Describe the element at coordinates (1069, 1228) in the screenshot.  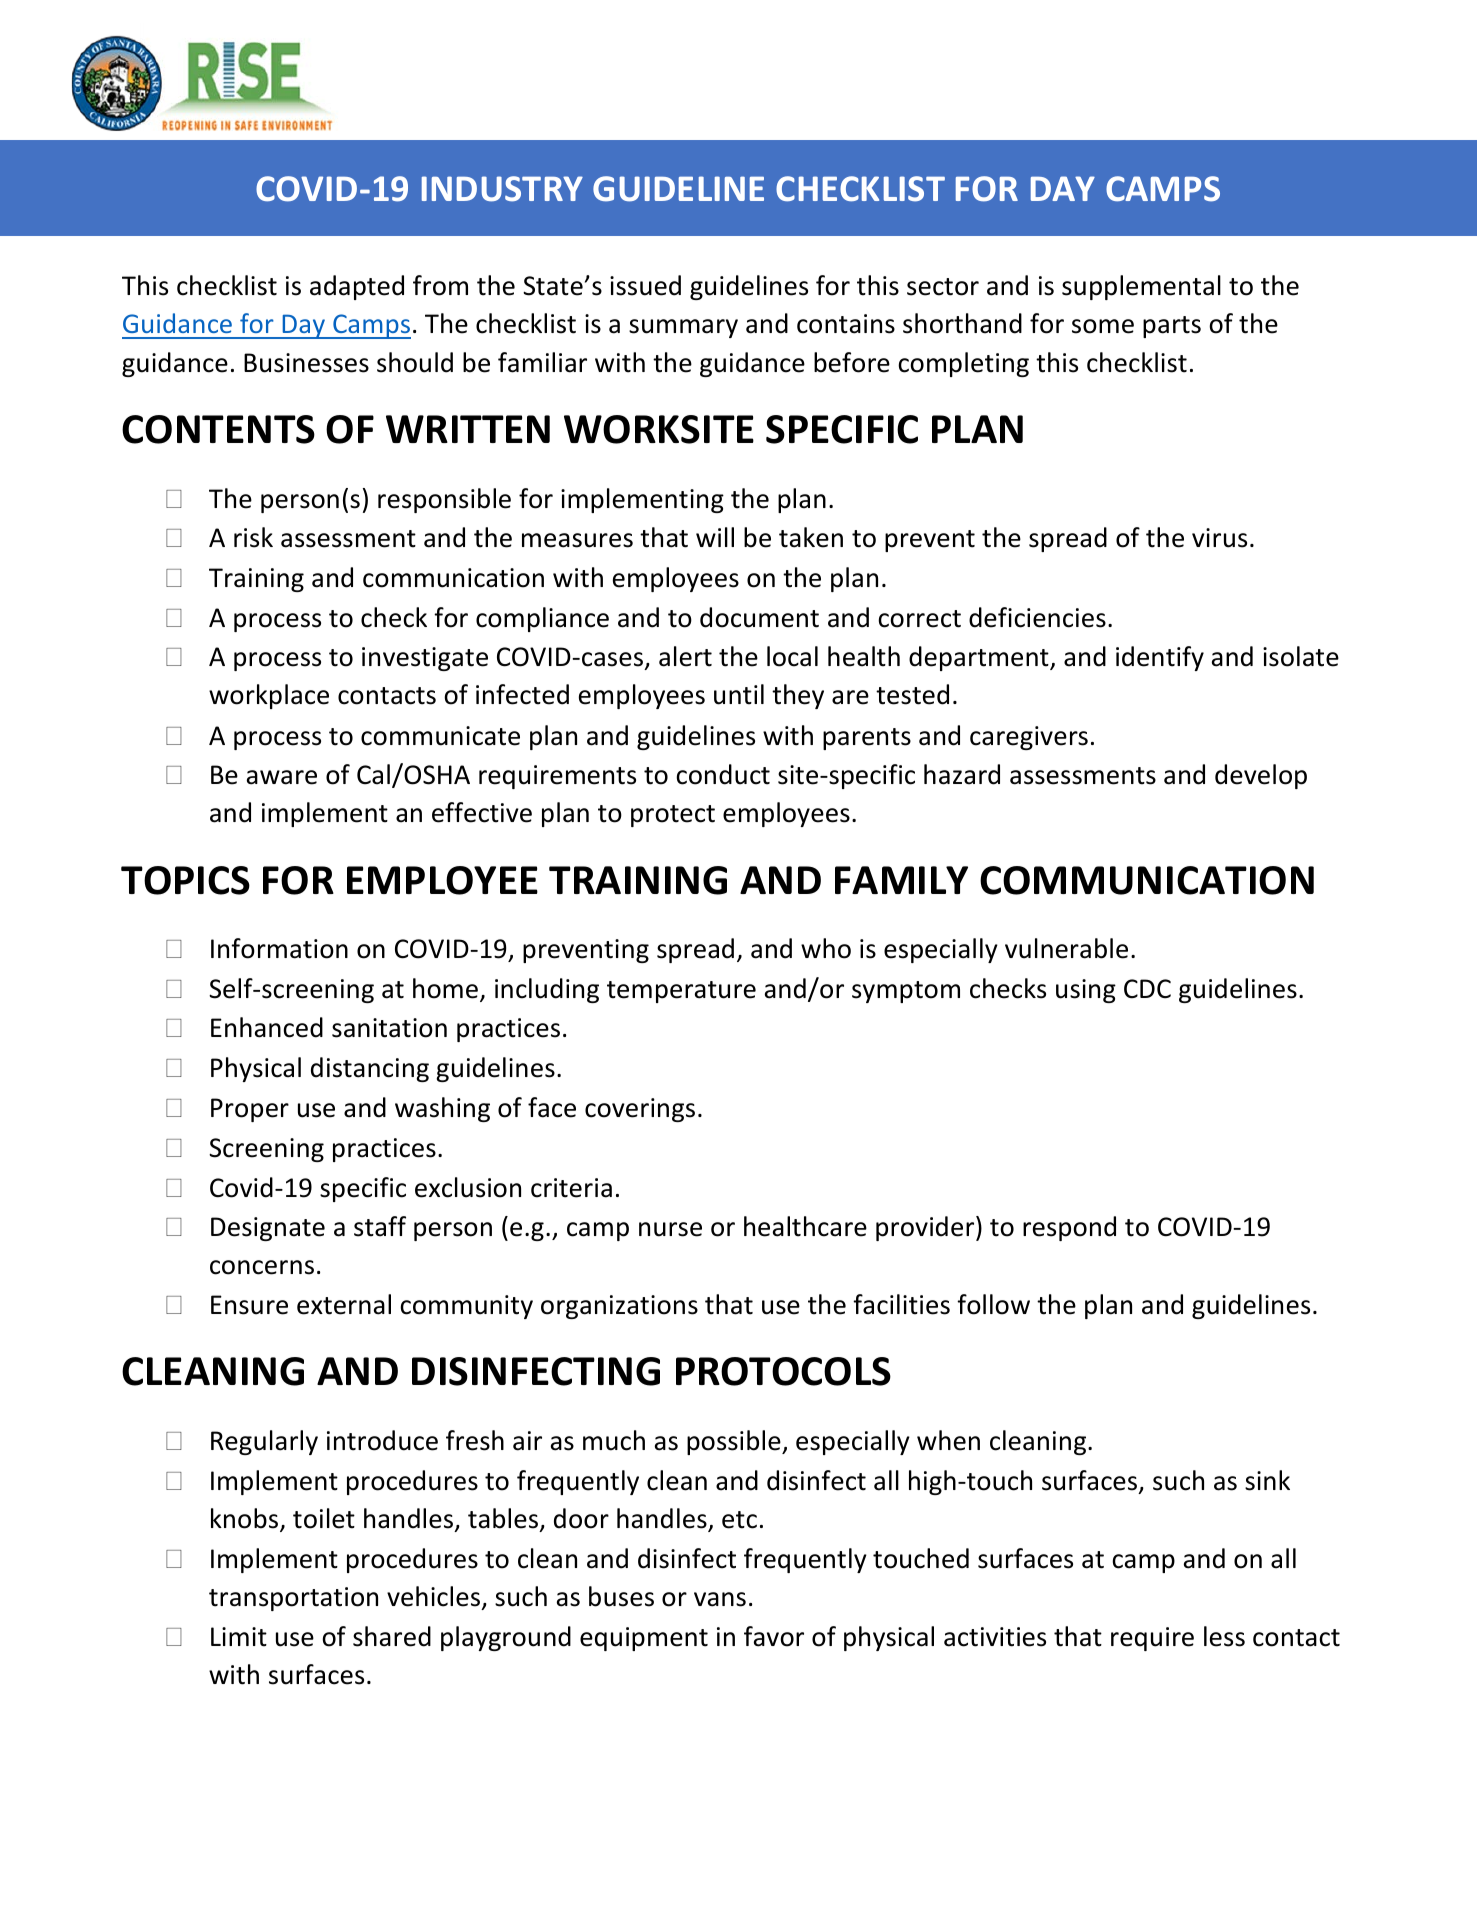
I see `respond` at that location.
